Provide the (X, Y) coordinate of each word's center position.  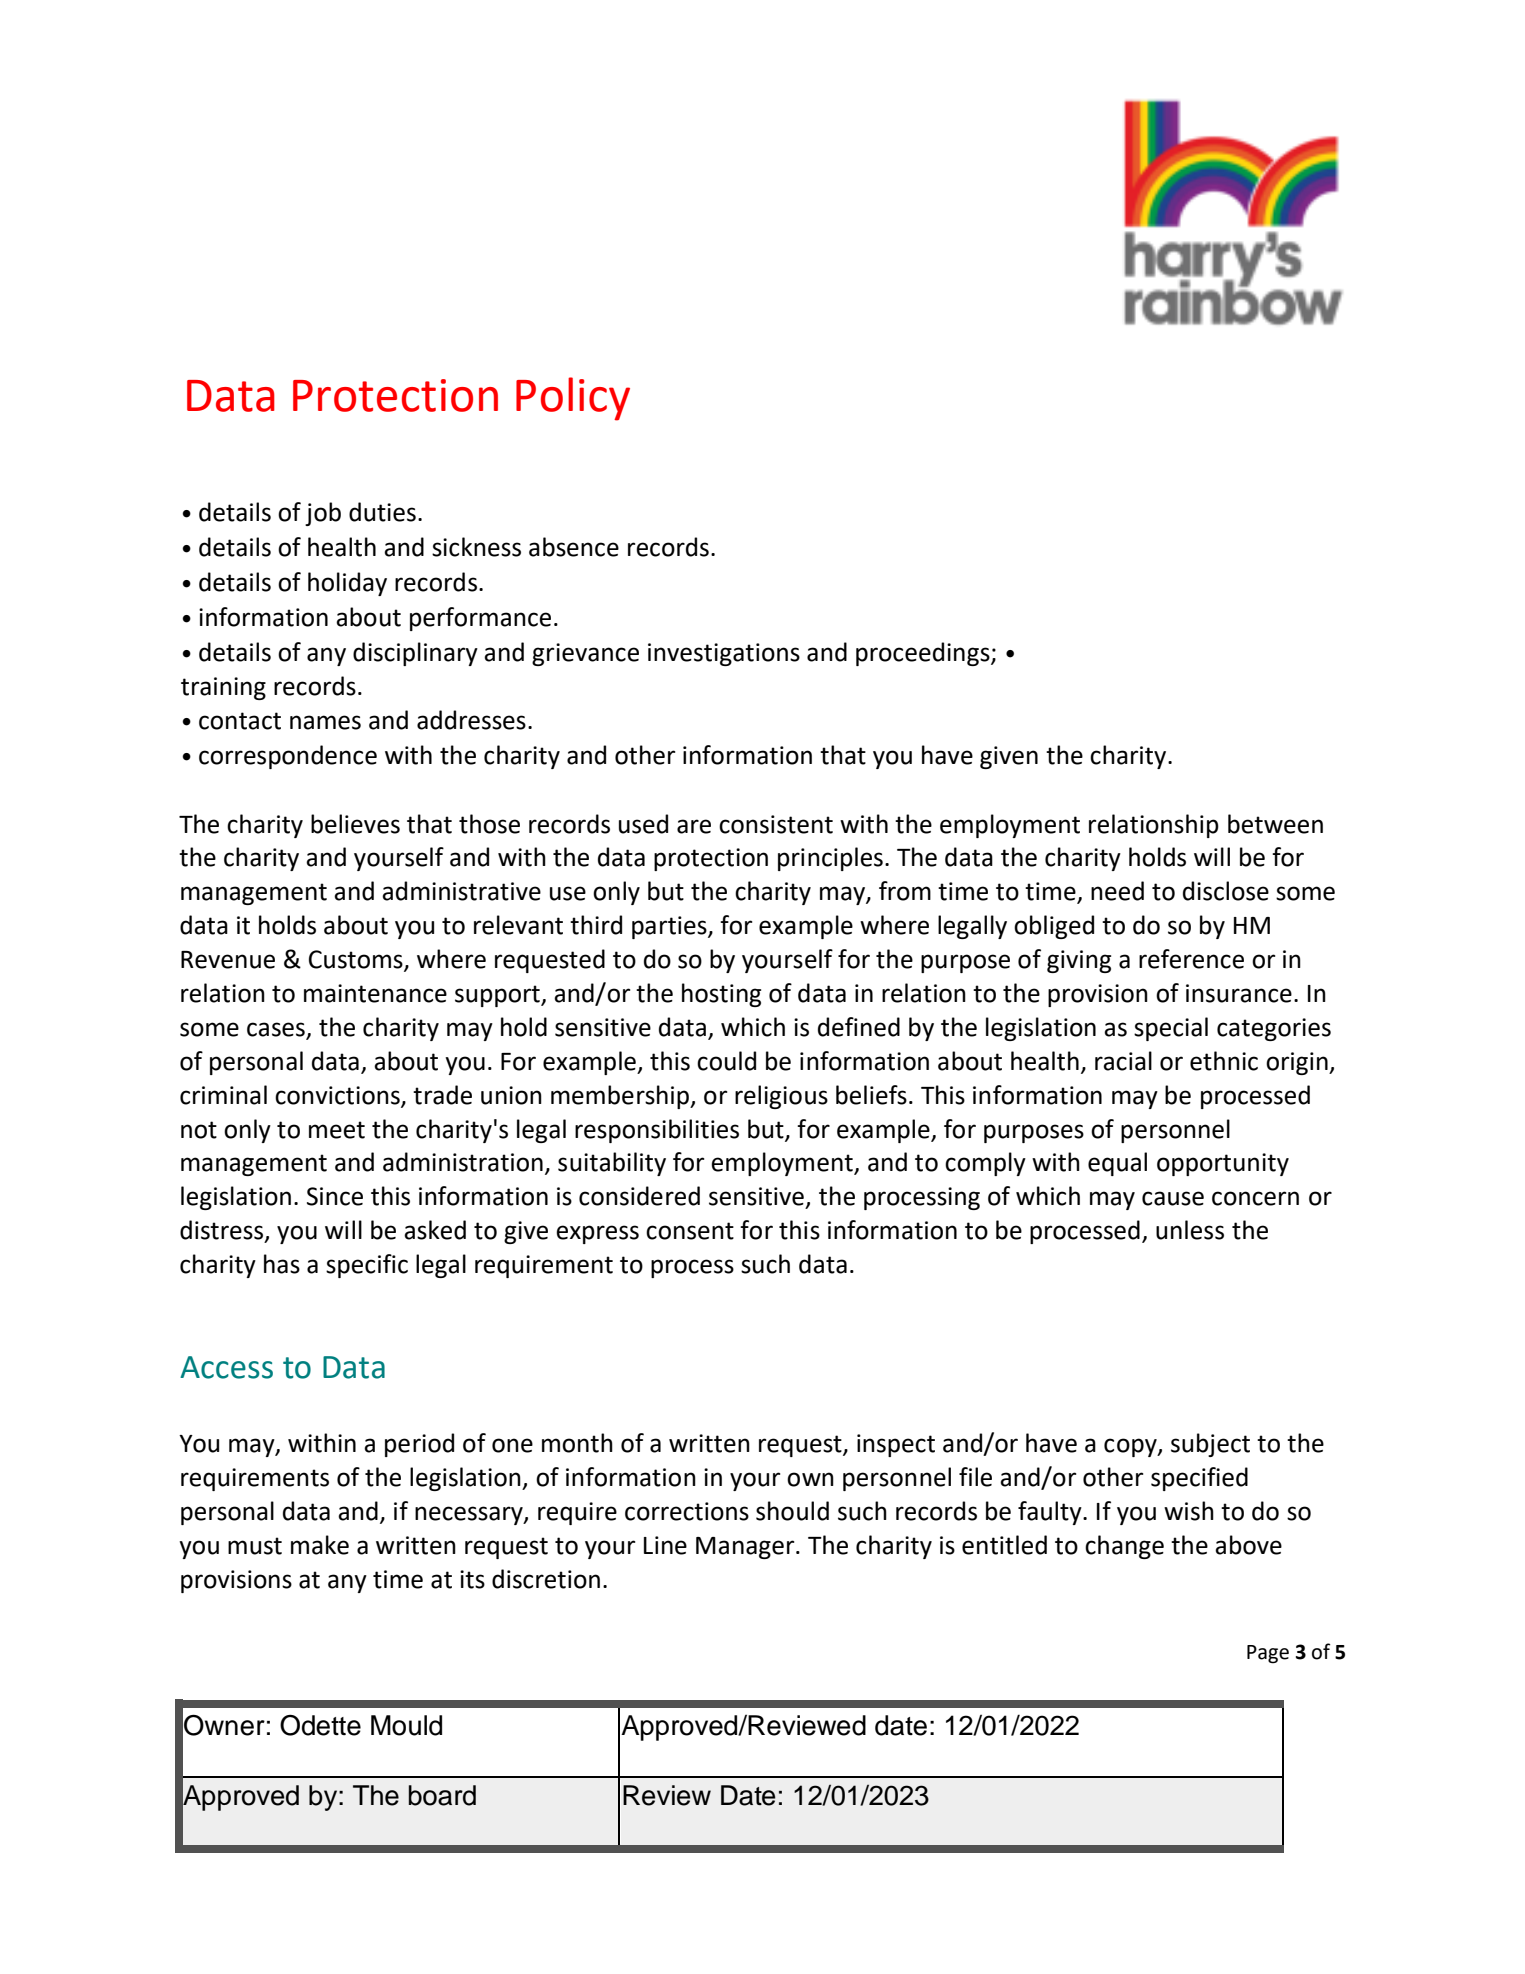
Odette (320, 1725)
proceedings (924, 654)
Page (1268, 1654)
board (442, 1795)
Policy (573, 399)
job (323, 514)
